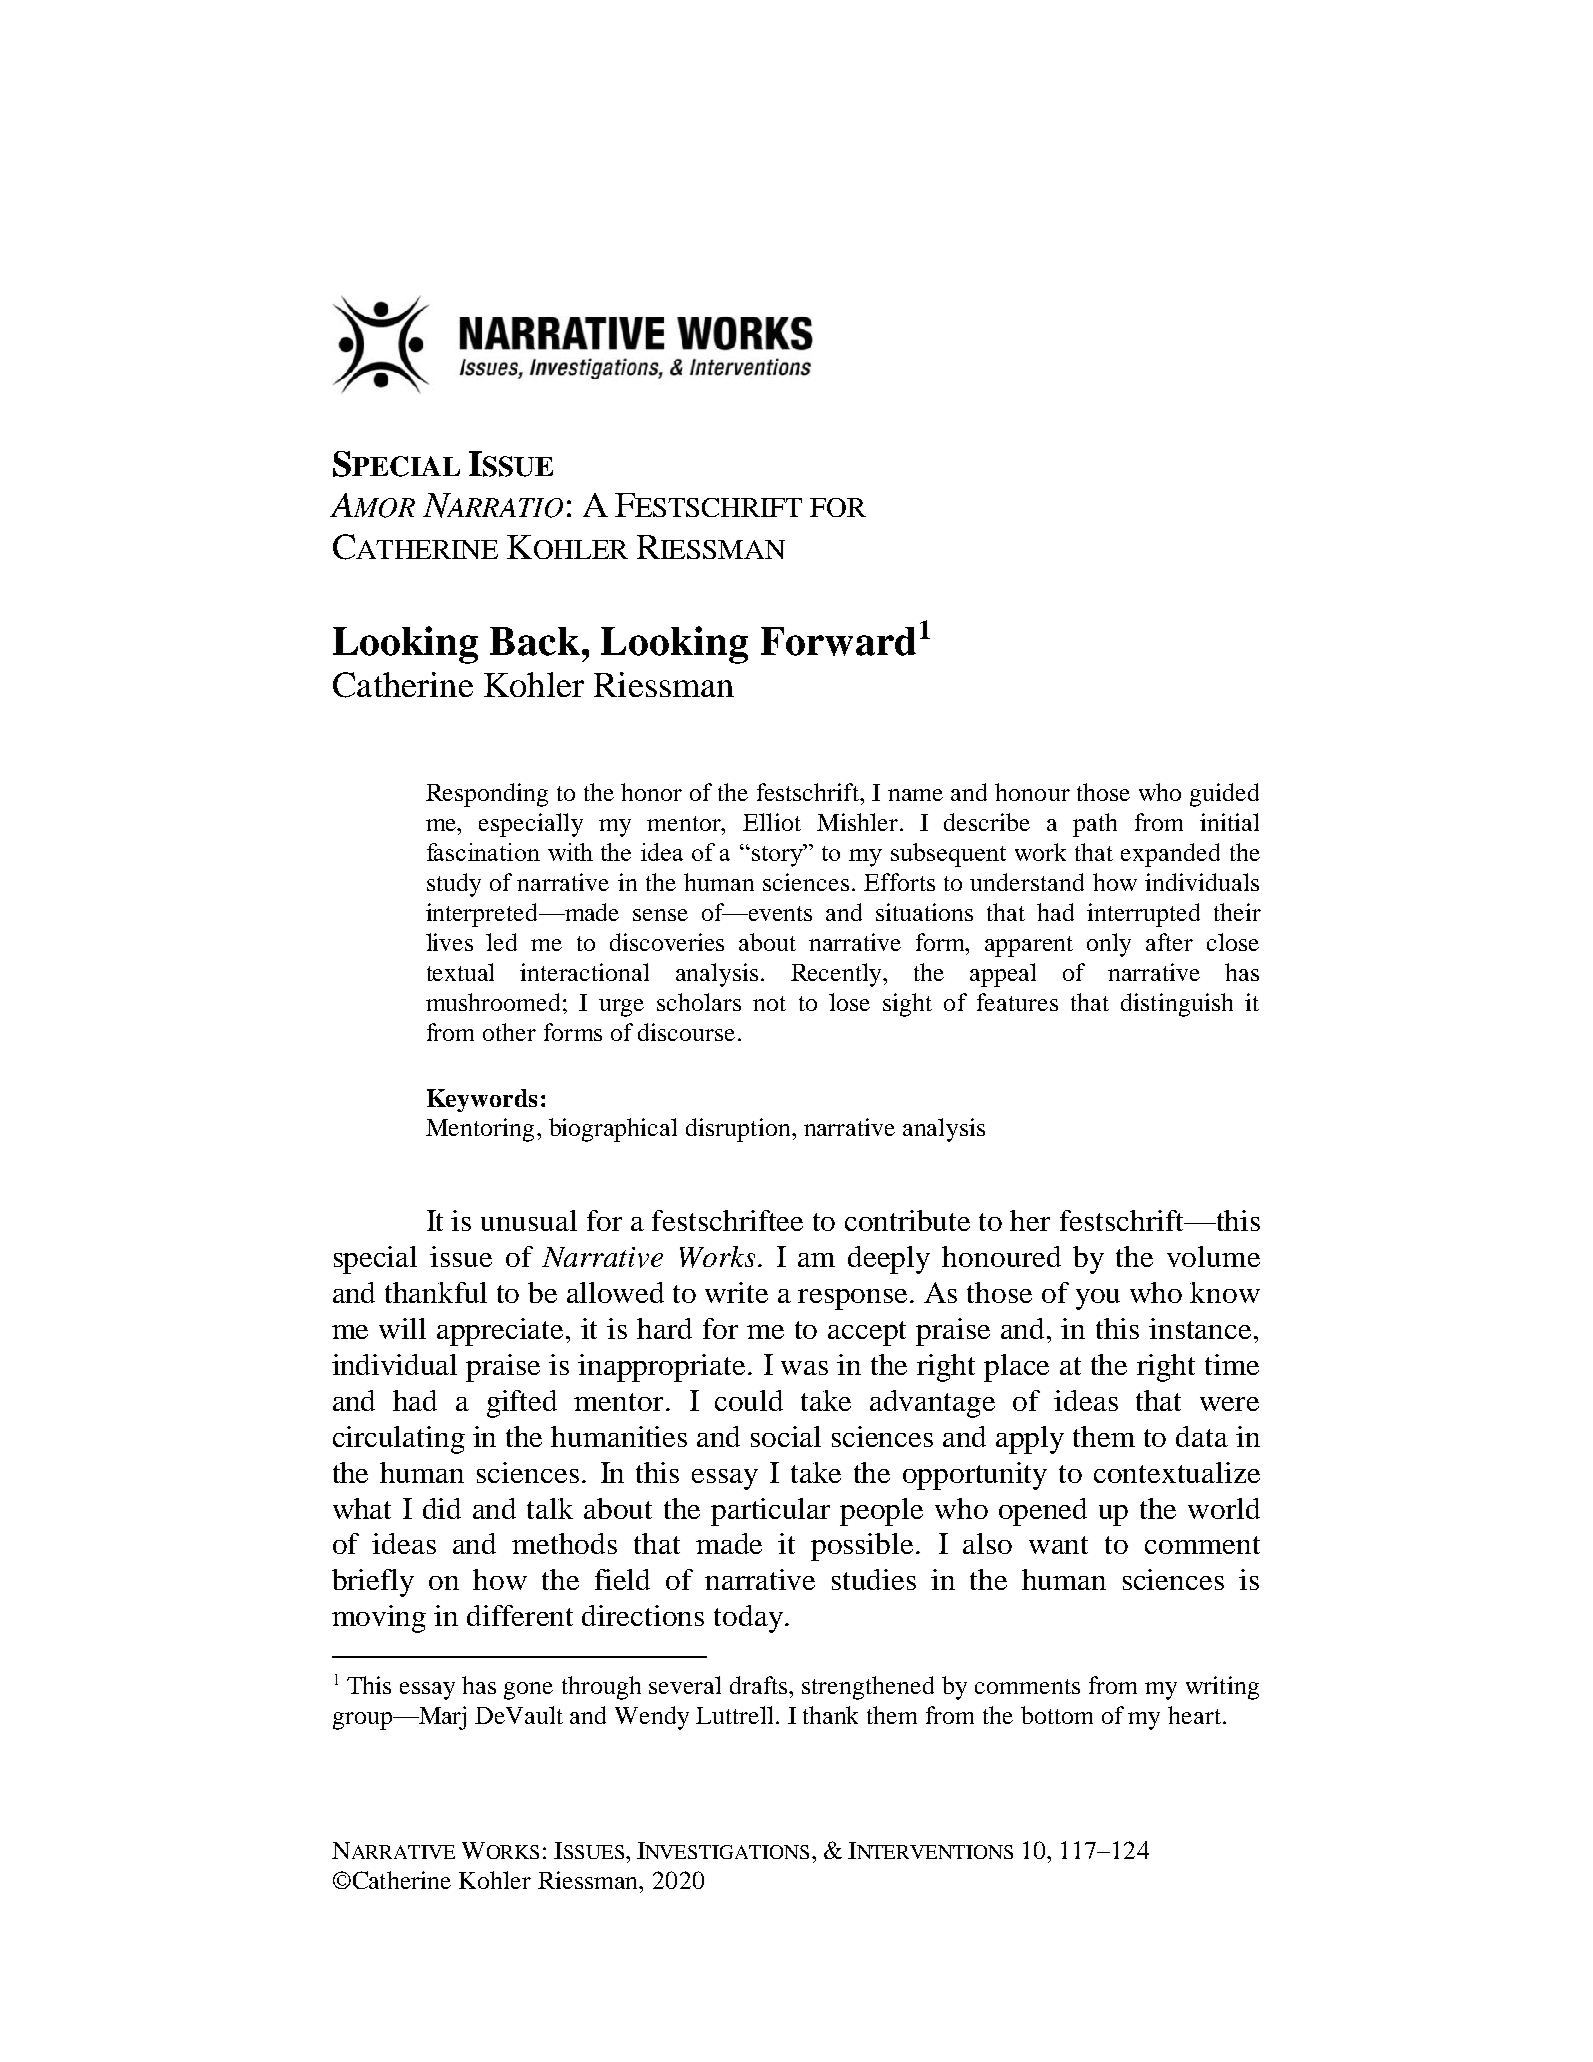 The width and height of the page is (1593, 2062). Describe the element at coordinates (1202, 1436) in the page. I see `data` at that location.
